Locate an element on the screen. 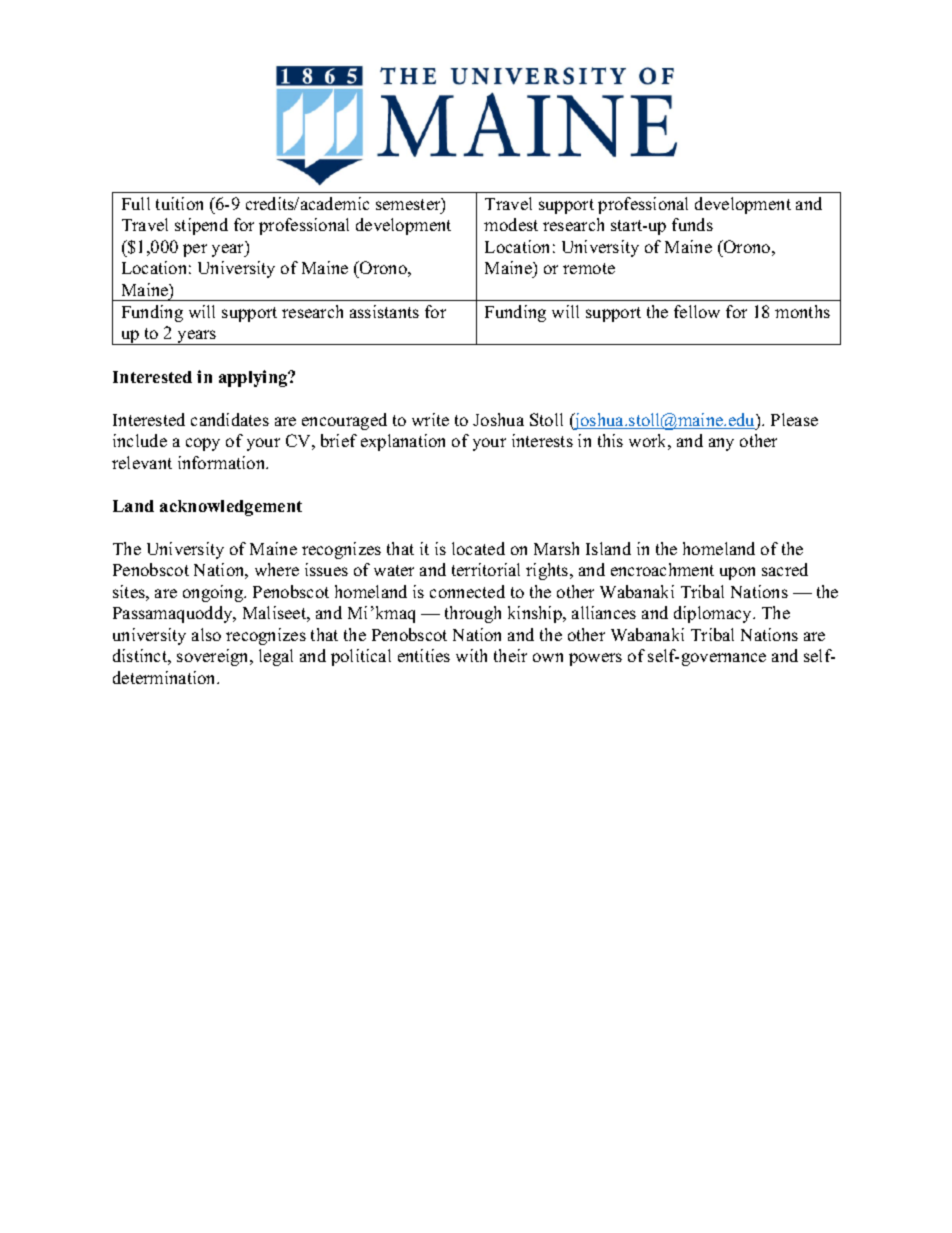 Image resolution: width=952 pixels, height=1233 pixels. candidates is located at coordinates (230, 419).
